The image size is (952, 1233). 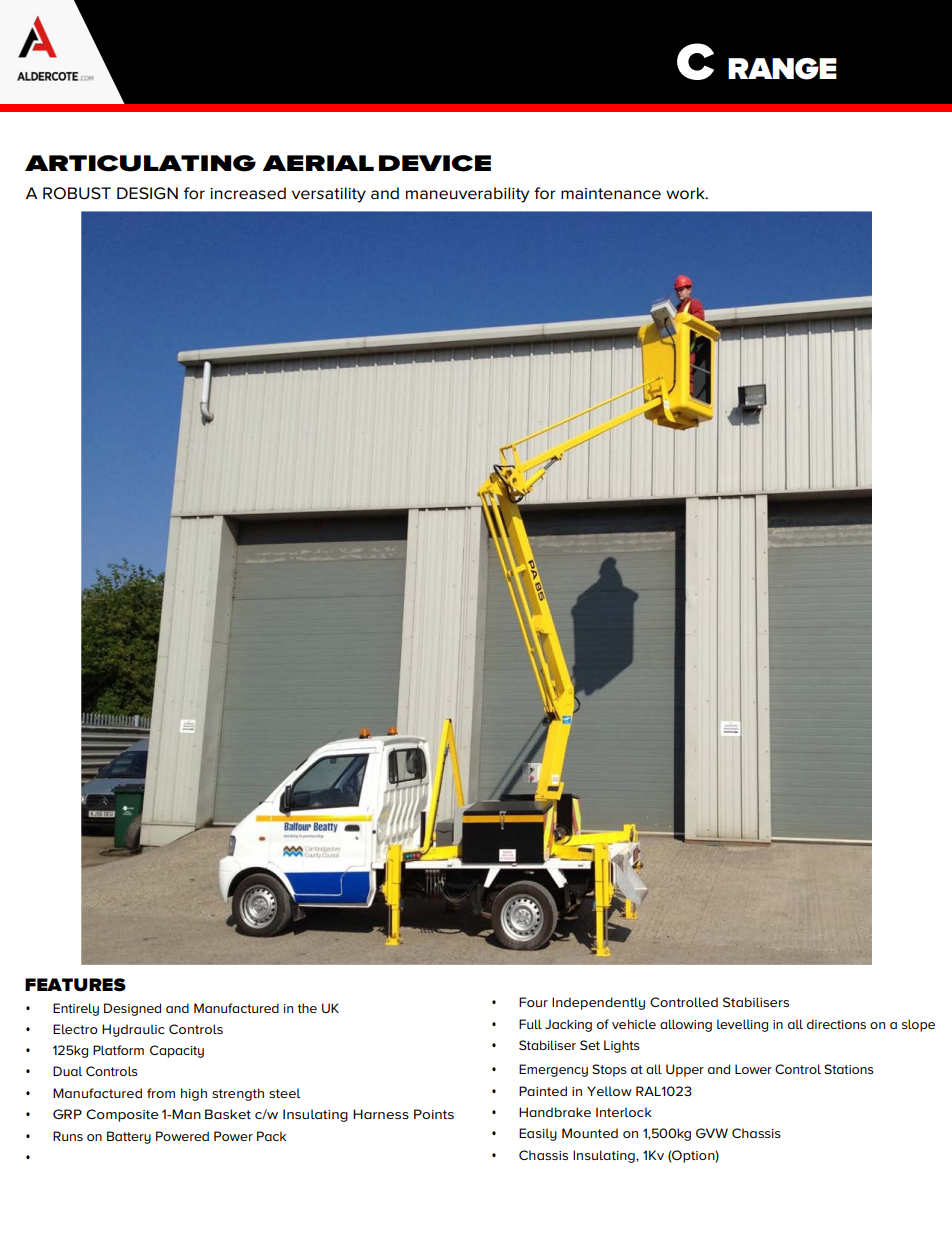 What do you see at coordinates (686, 193) in the image?
I see `work` at bounding box center [686, 193].
